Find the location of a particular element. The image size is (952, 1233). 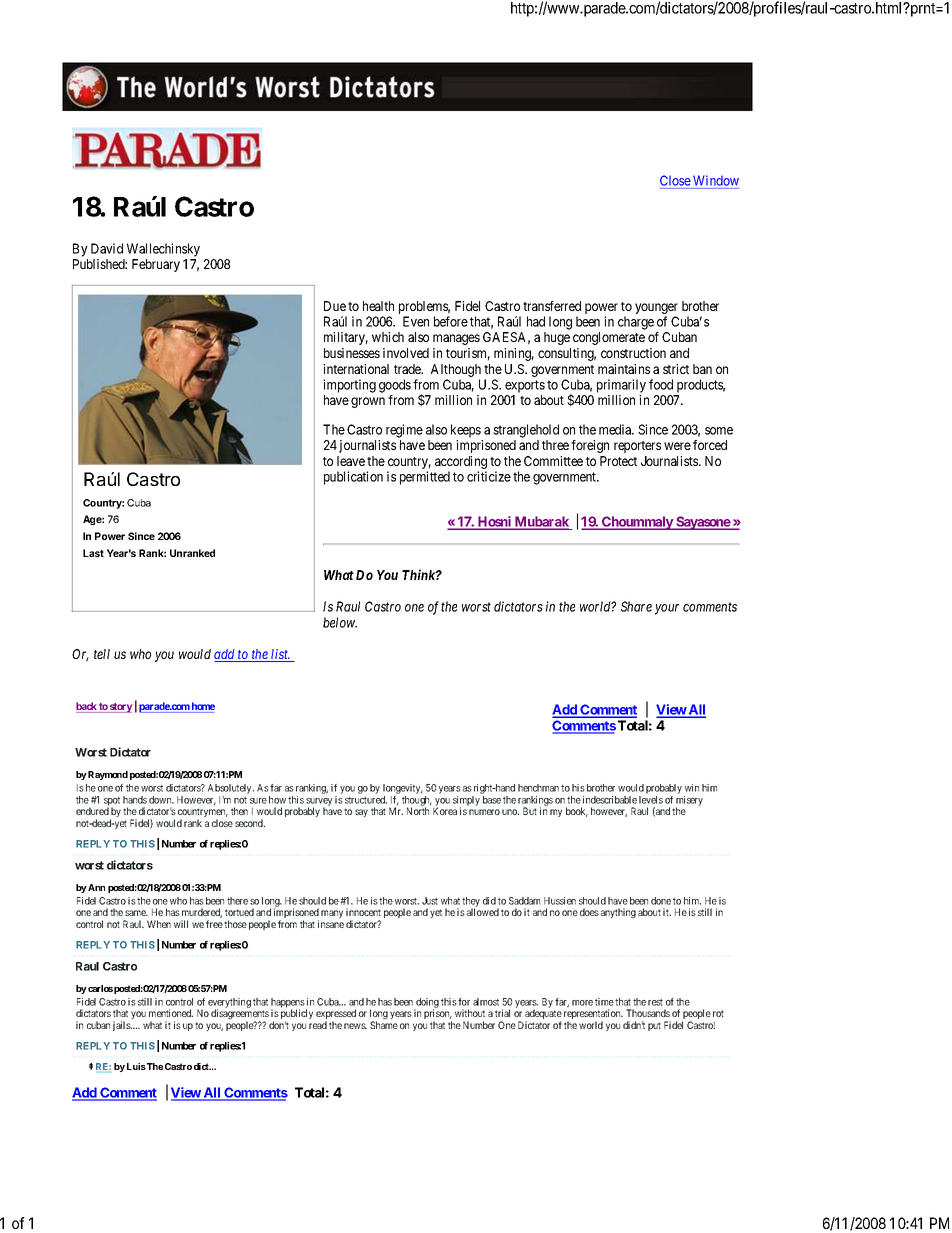

Share is located at coordinates (636, 606).
